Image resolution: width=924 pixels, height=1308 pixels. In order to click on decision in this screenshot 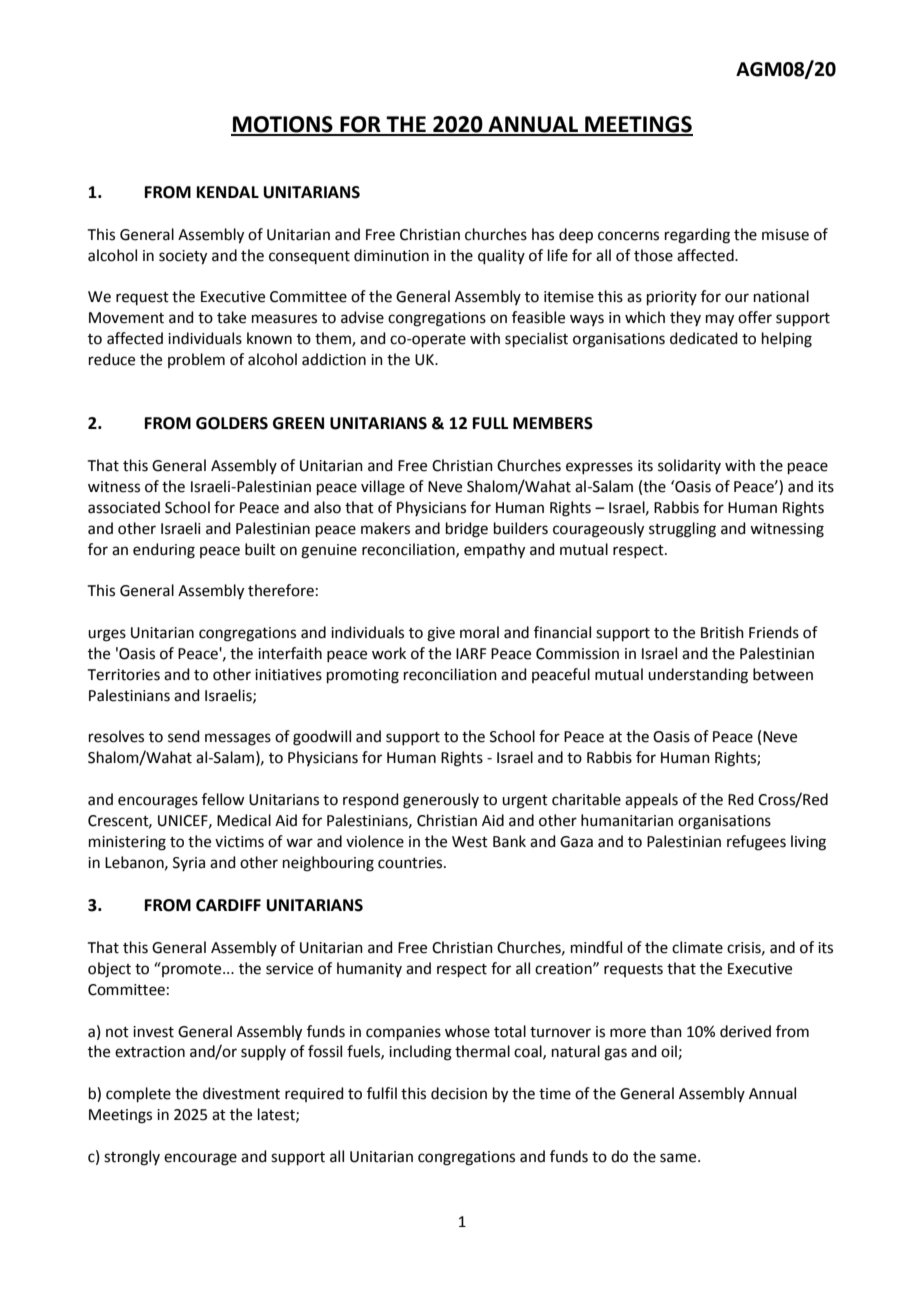, I will do `click(459, 1093)`.
